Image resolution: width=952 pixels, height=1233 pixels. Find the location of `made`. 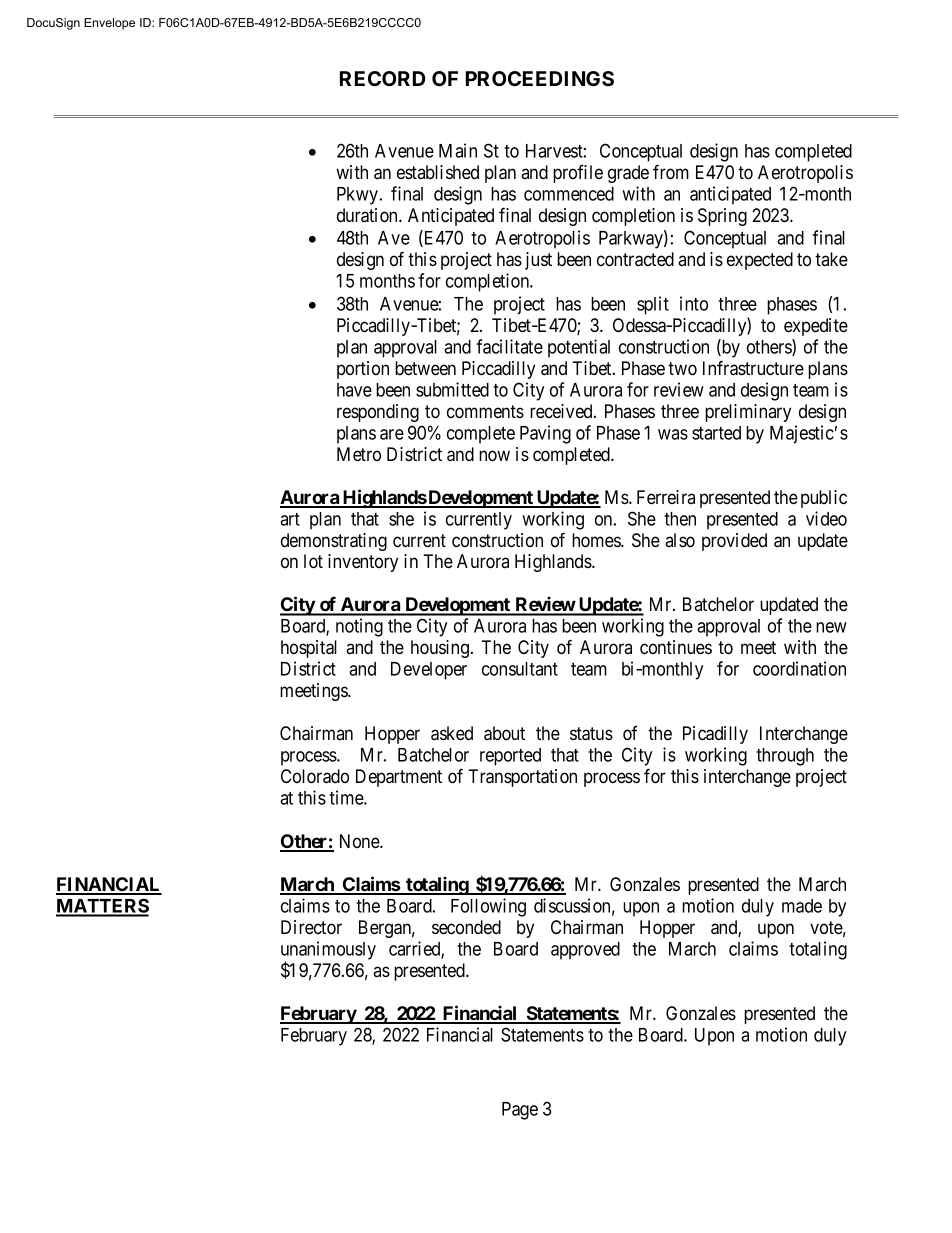

made is located at coordinates (802, 906).
